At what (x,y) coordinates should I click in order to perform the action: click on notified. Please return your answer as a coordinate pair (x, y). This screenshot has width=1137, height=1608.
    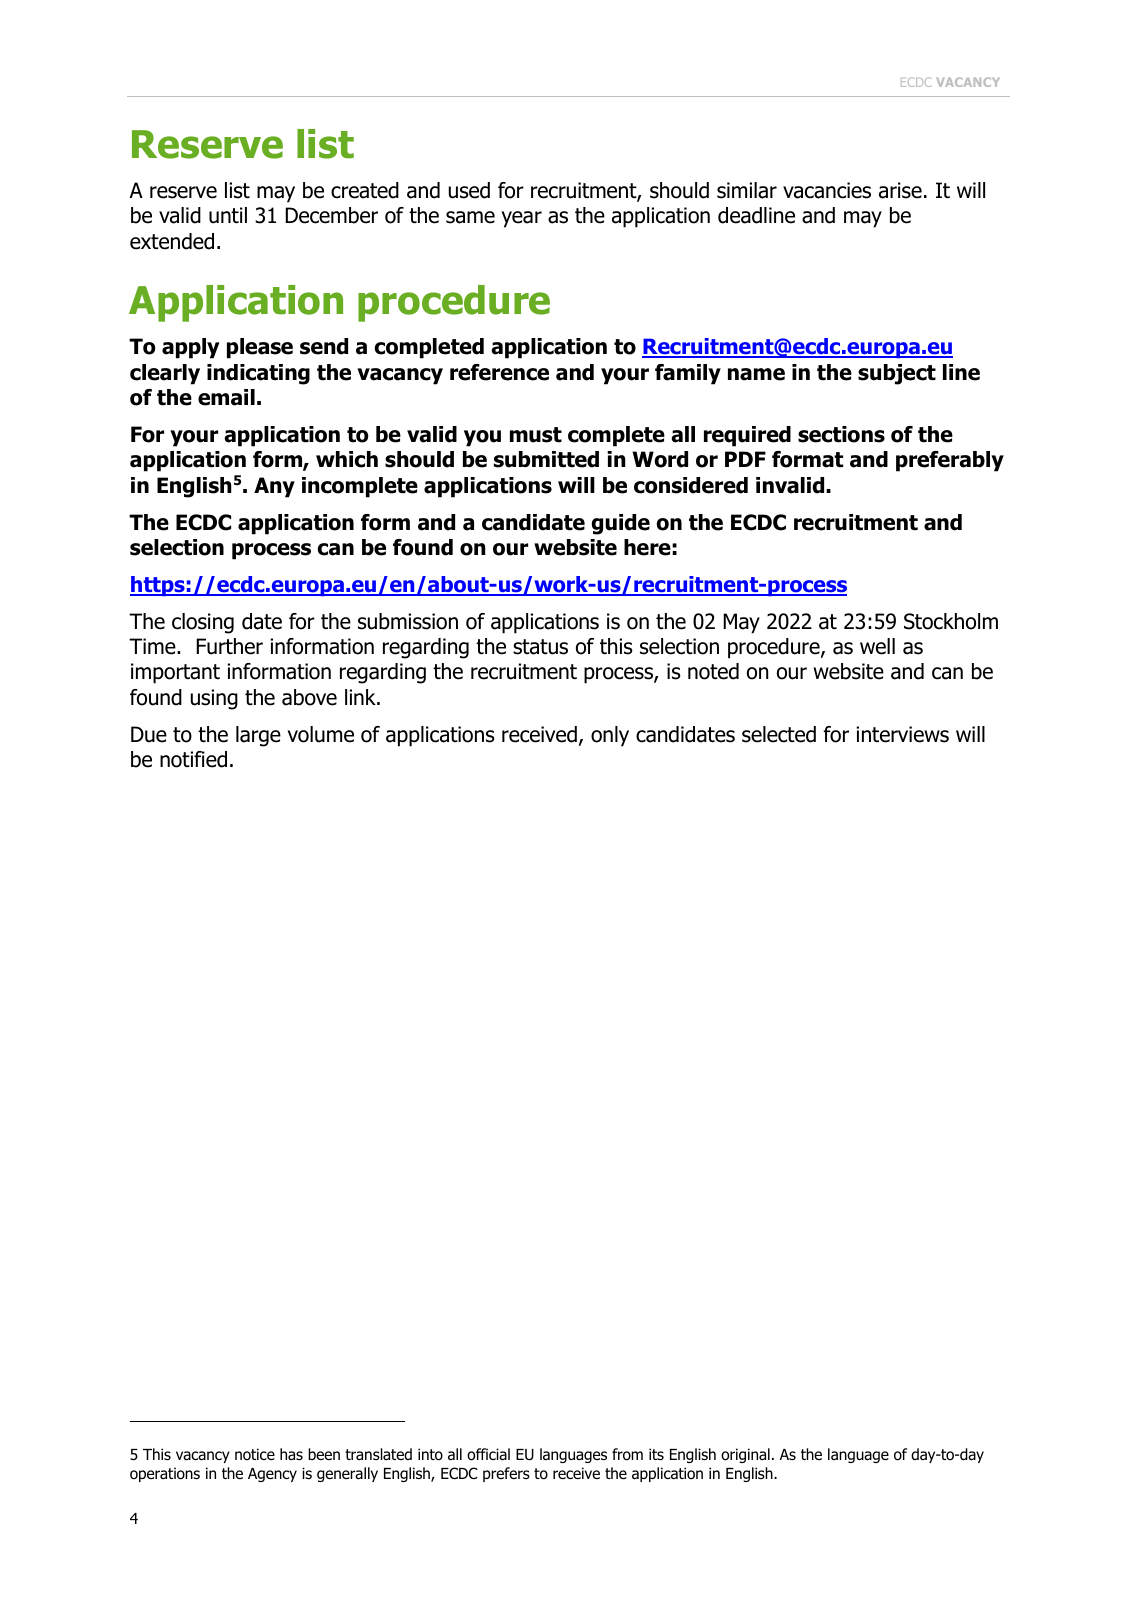
    Looking at the image, I should click on (193, 759).
